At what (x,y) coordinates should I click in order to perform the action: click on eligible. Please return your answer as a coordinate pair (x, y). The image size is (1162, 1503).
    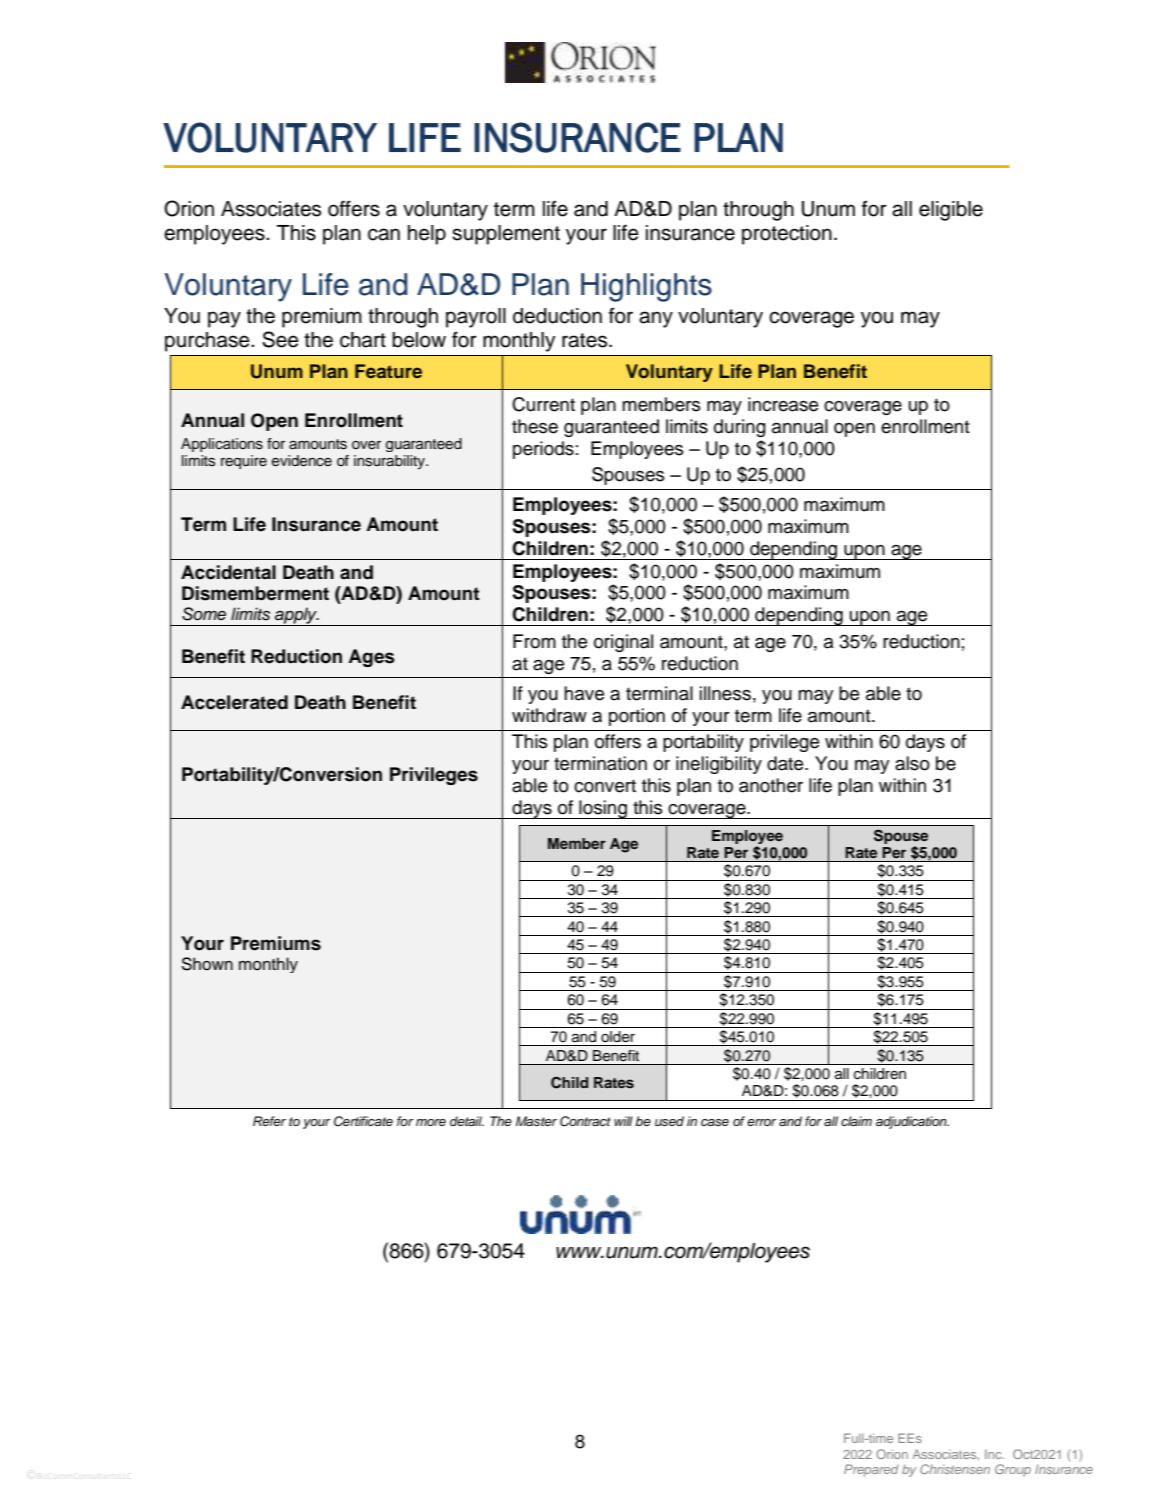
    Looking at the image, I should click on (951, 211).
